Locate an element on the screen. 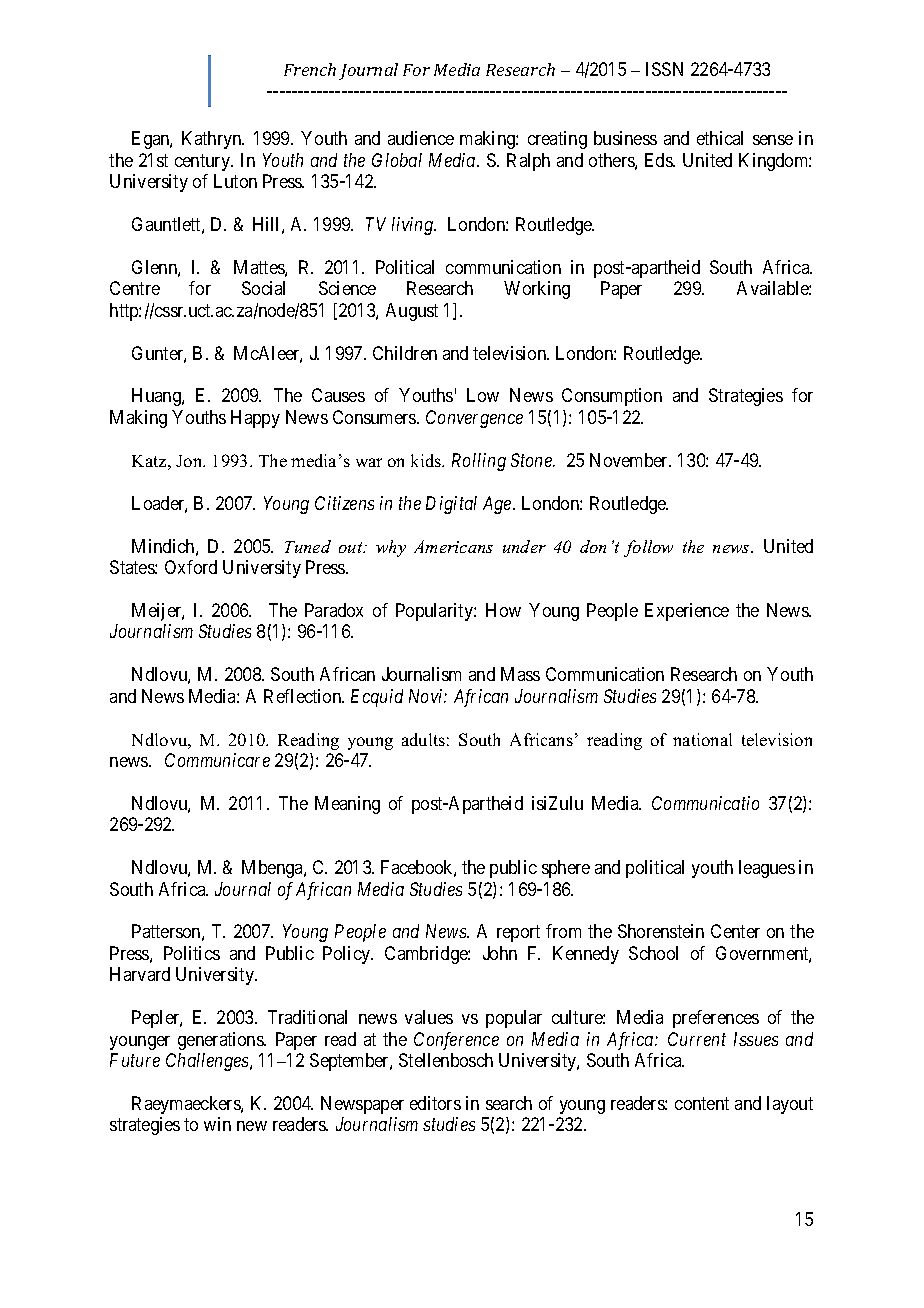  editors is located at coordinates (435, 1103).
